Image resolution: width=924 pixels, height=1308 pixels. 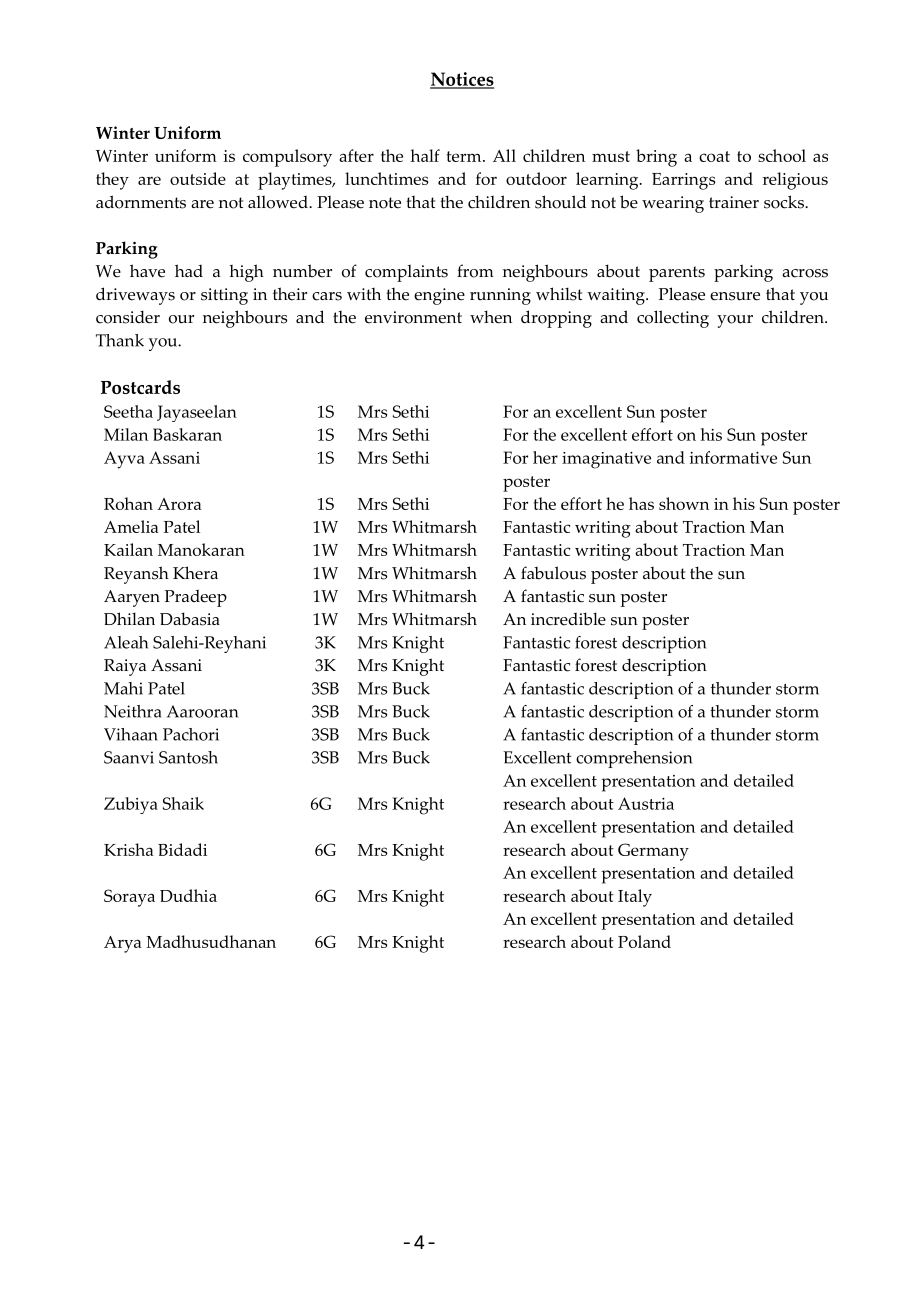 What do you see at coordinates (439, 296) in the screenshot?
I see `engine` at bounding box center [439, 296].
